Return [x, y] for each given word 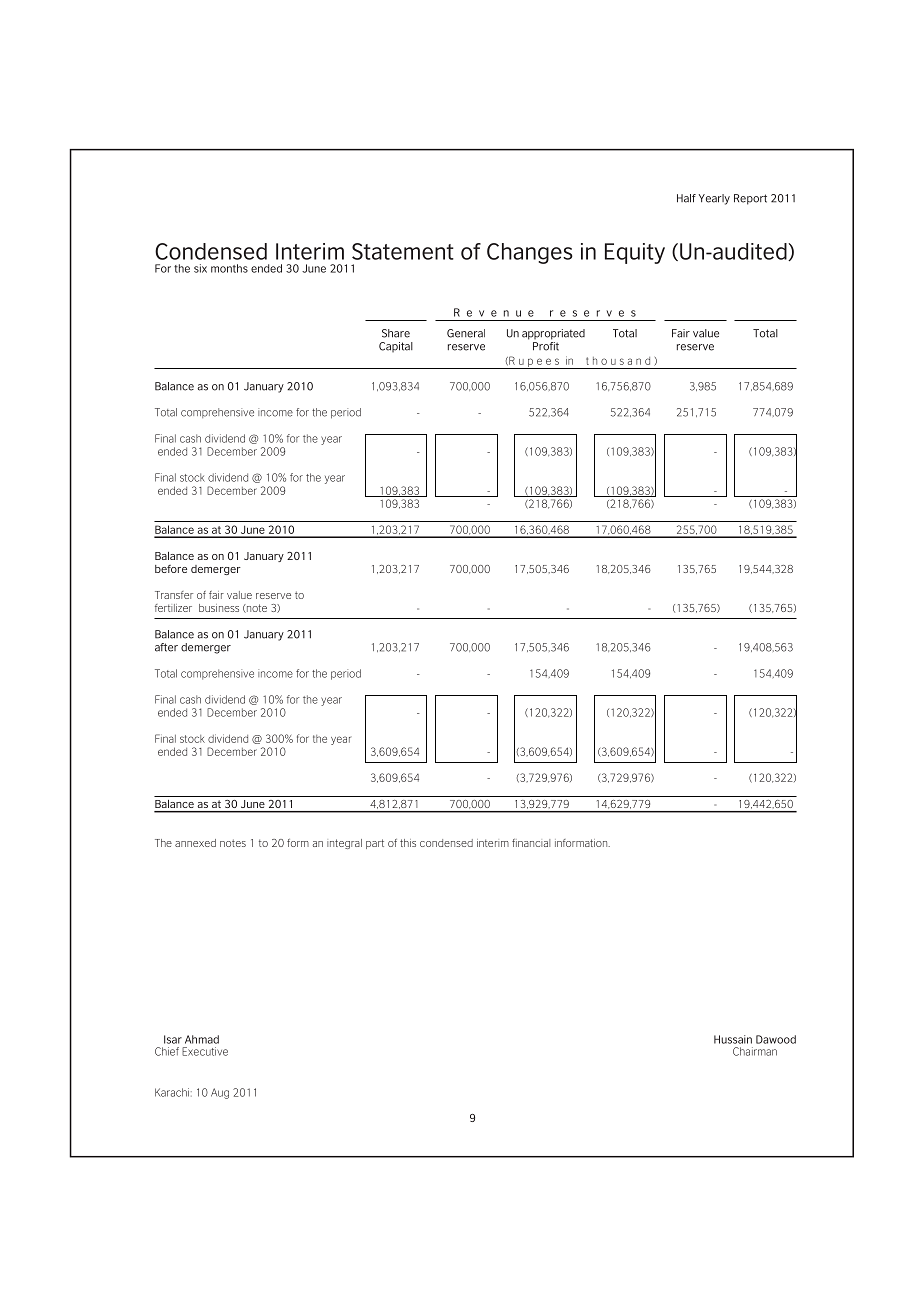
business [219, 608]
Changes [530, 253]
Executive [205, 1051]
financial [531, 843]
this [408, 843]
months [229, 268]
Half [686, 198]
